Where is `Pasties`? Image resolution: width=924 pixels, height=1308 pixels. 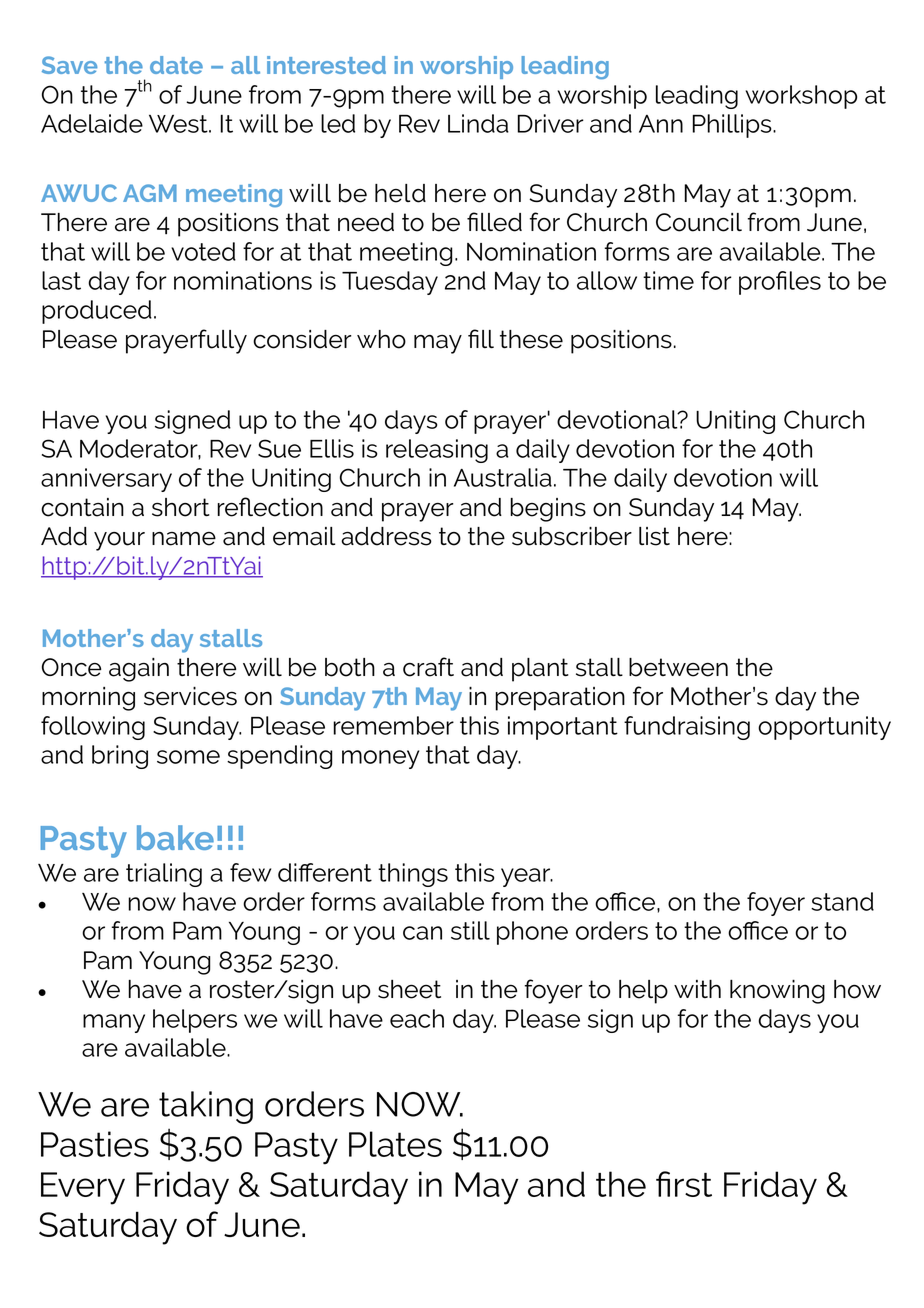 Pasties is located at coordinates (95, 1144).
